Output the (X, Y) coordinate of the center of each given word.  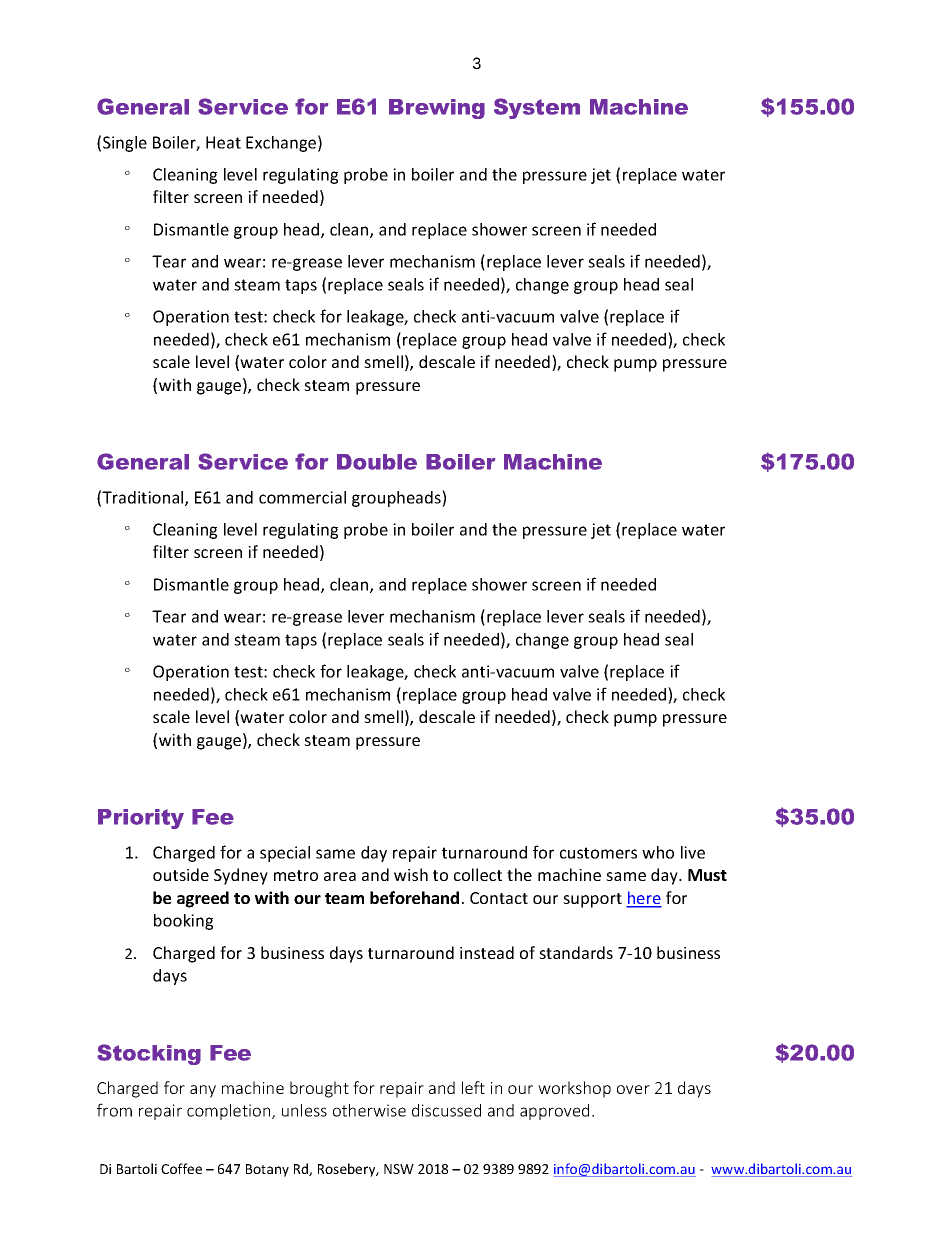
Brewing (437, 109)
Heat (223, 142)
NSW (399, 1169)
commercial (302, 497)
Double (377, 462)
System (537, 108)
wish (411, 874)
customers (598, 853)
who (658, 852)
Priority (141, 819)
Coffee (181, 1168)
